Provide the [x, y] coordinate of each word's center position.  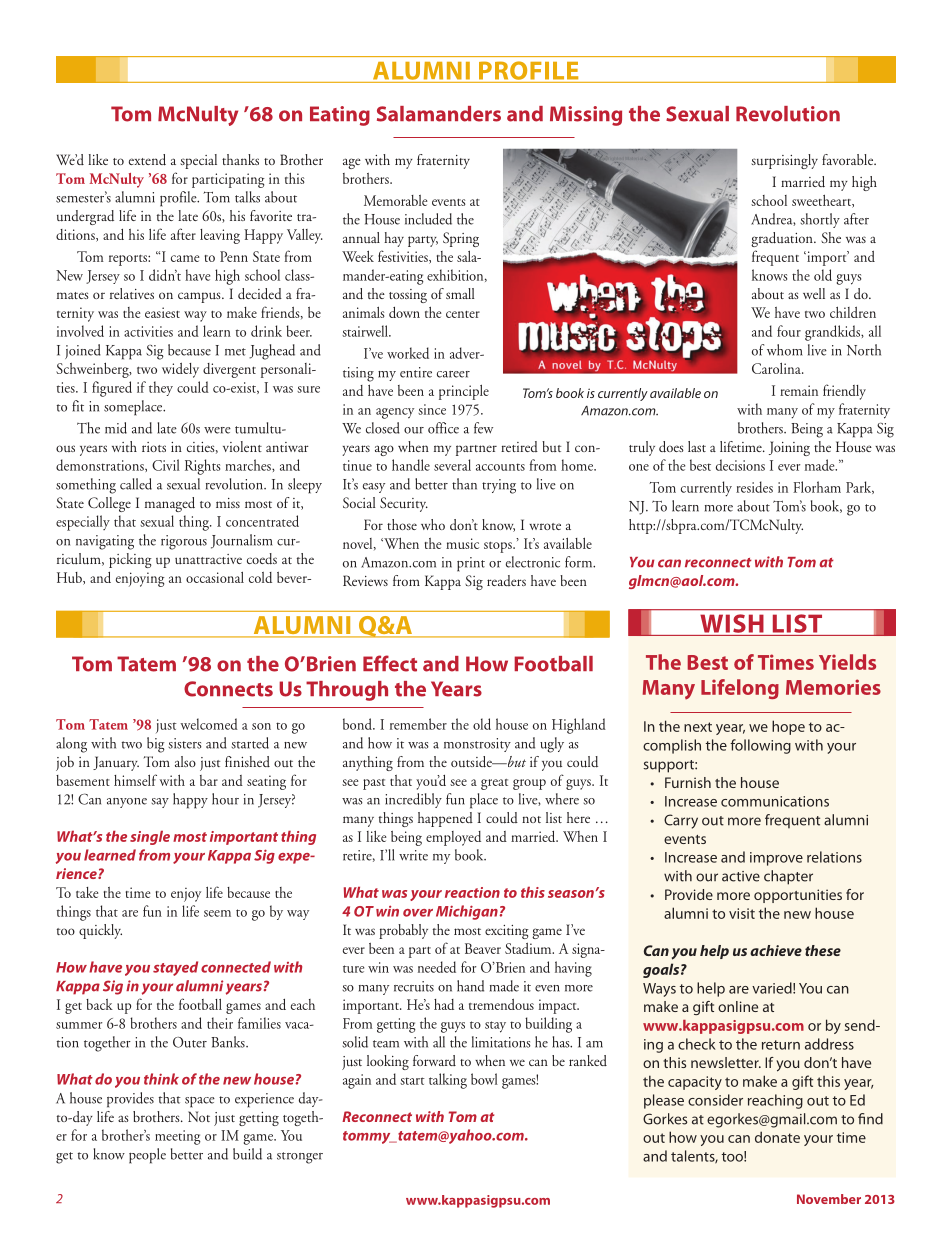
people [147, 1156]
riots [154, 447]
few [483, 428]
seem [217, 913]
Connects [228, 689]
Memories [833, 687]
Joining [789, 448]
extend [147, 160]
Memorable [396, 200]
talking [448, 1081]
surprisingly [784, 161]
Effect [390, 663]
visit [742, 913]
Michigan [468, 912]
